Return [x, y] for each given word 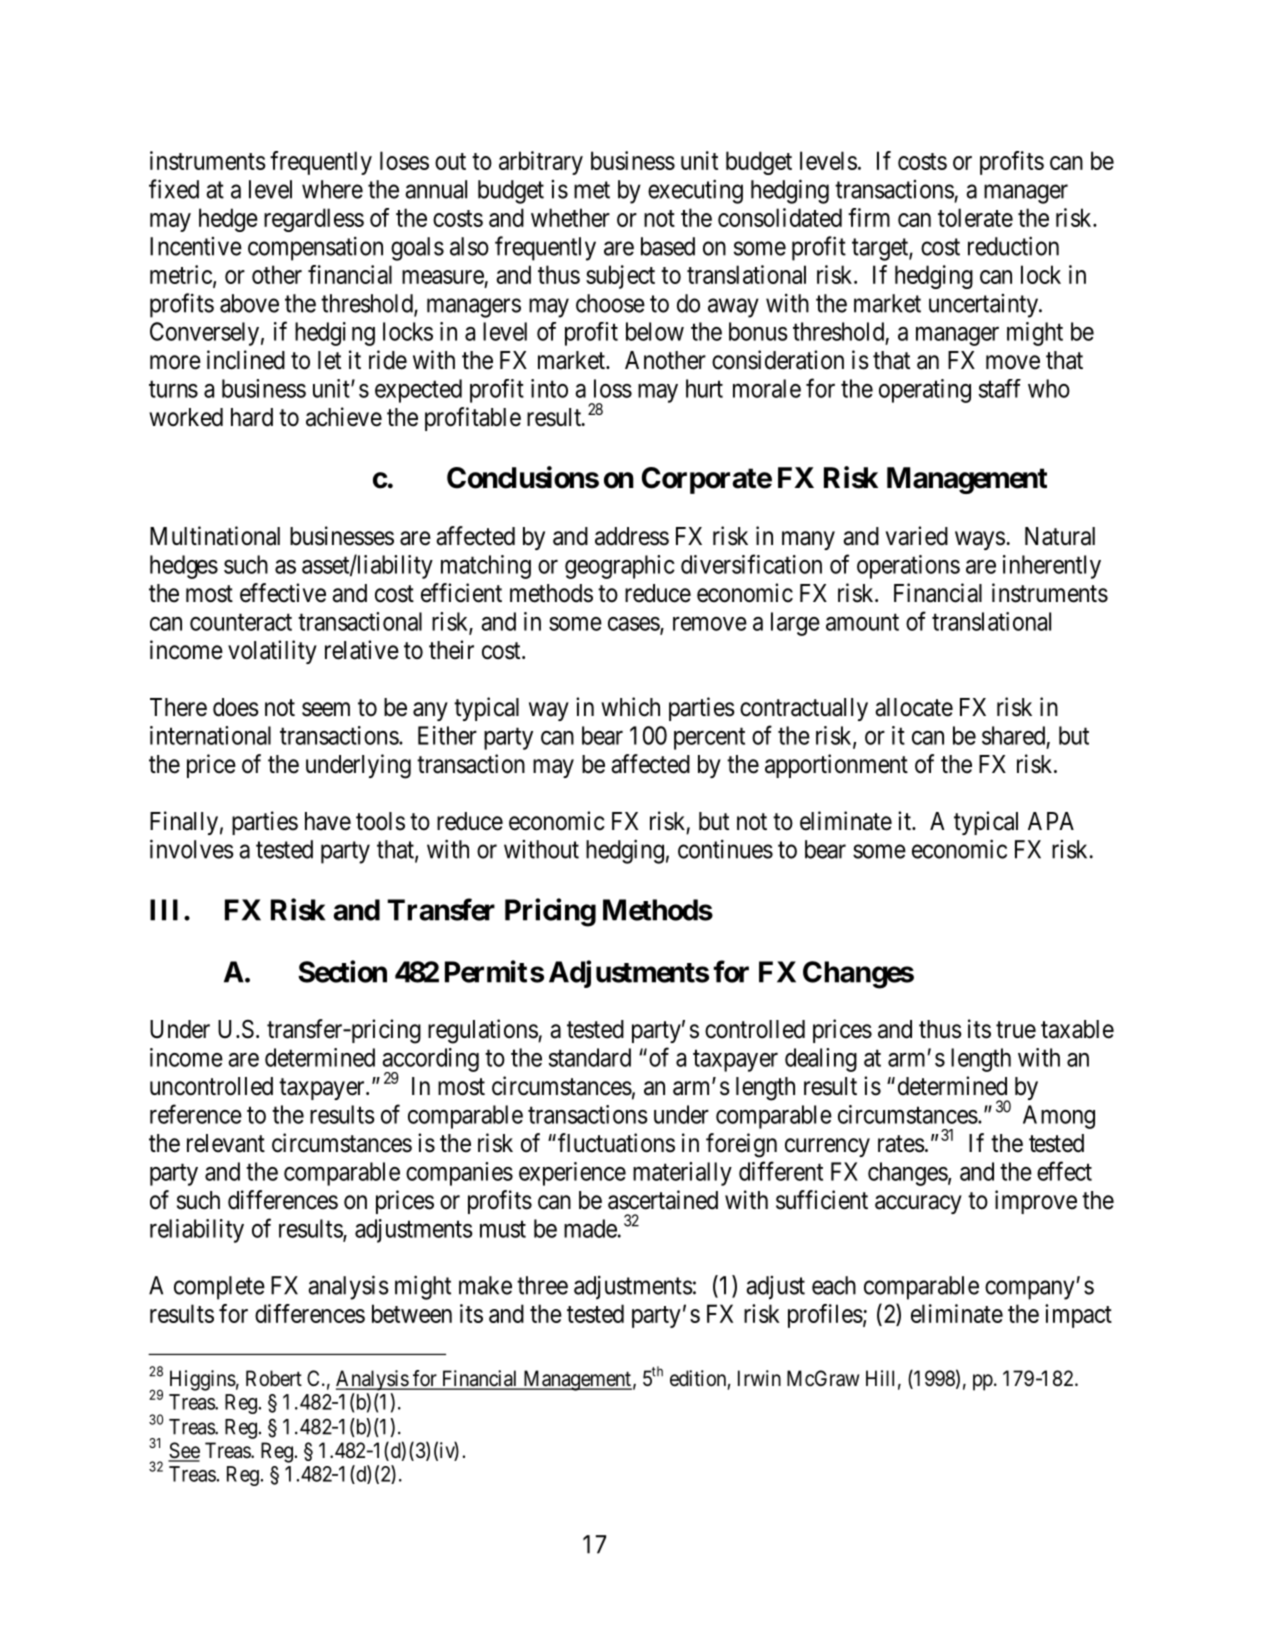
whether [570, 217]
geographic [620, 567]
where [332, 189]
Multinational [215, 536]
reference [196, 1114]
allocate [914, 707]
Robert [274, 1378]
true [1016, 1030]
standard [590, 1057]
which [630, 707]
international [210, 735]
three [542, 1285]
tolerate [975, 217]
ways [980, 540]
